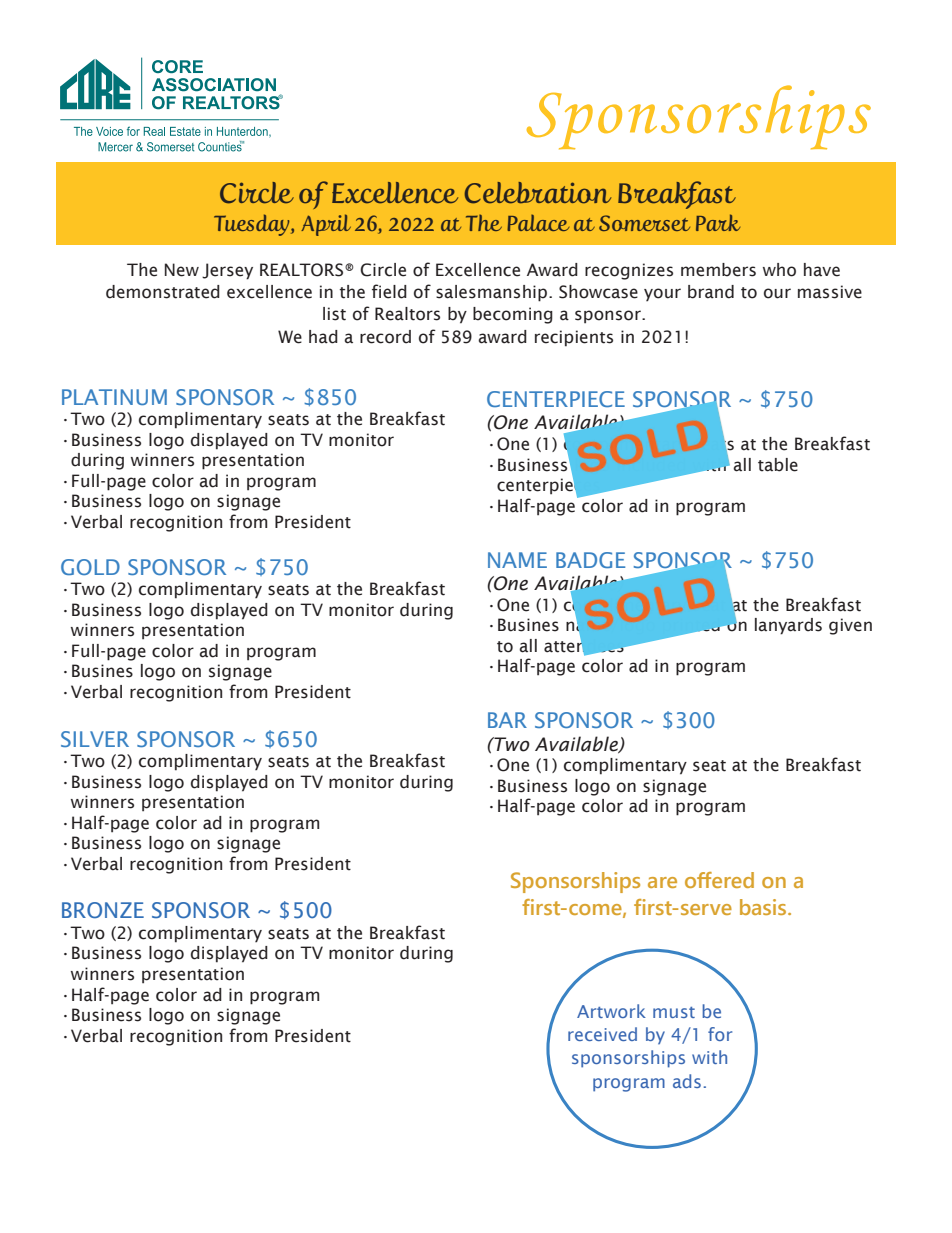 The height and width of the screenshot is (1233, 952). I want to click on table, so click(778, 465).
